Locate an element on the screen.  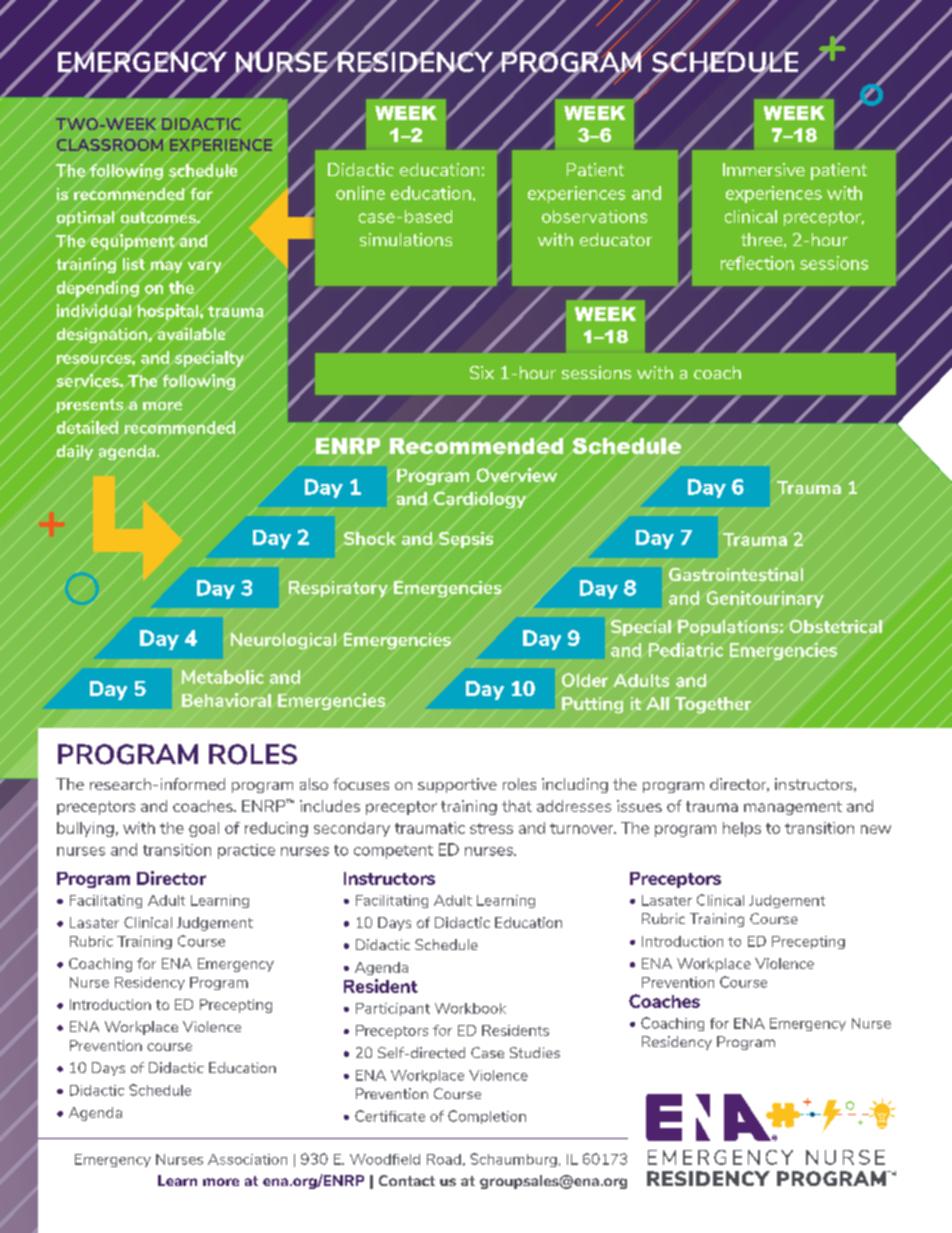
Immersive is located at coordinates (764, 169).
